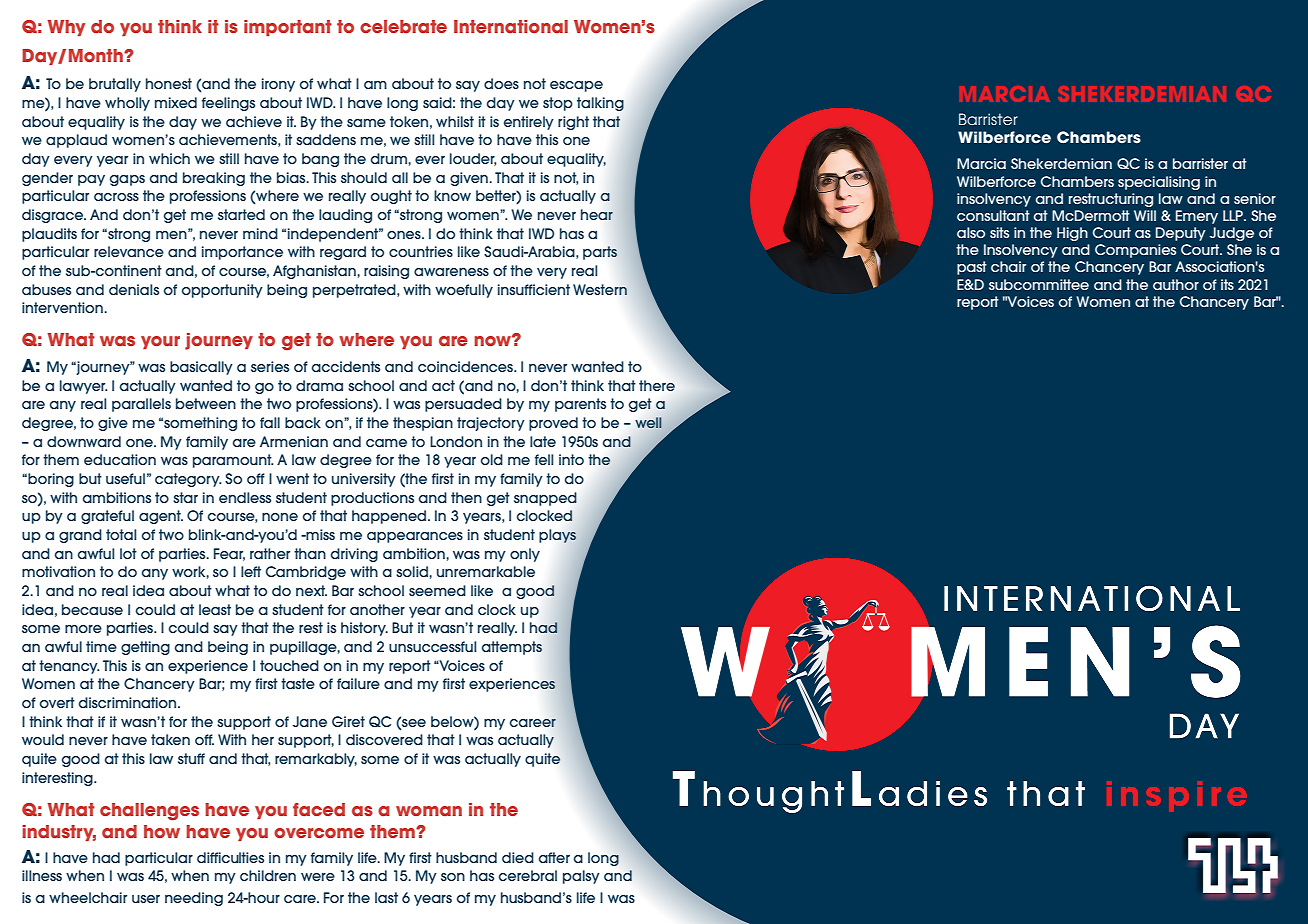 This page has width=1308, height=924. Describe the element at coordinates (512, 648) in the page. I see `attempts` at that location.
